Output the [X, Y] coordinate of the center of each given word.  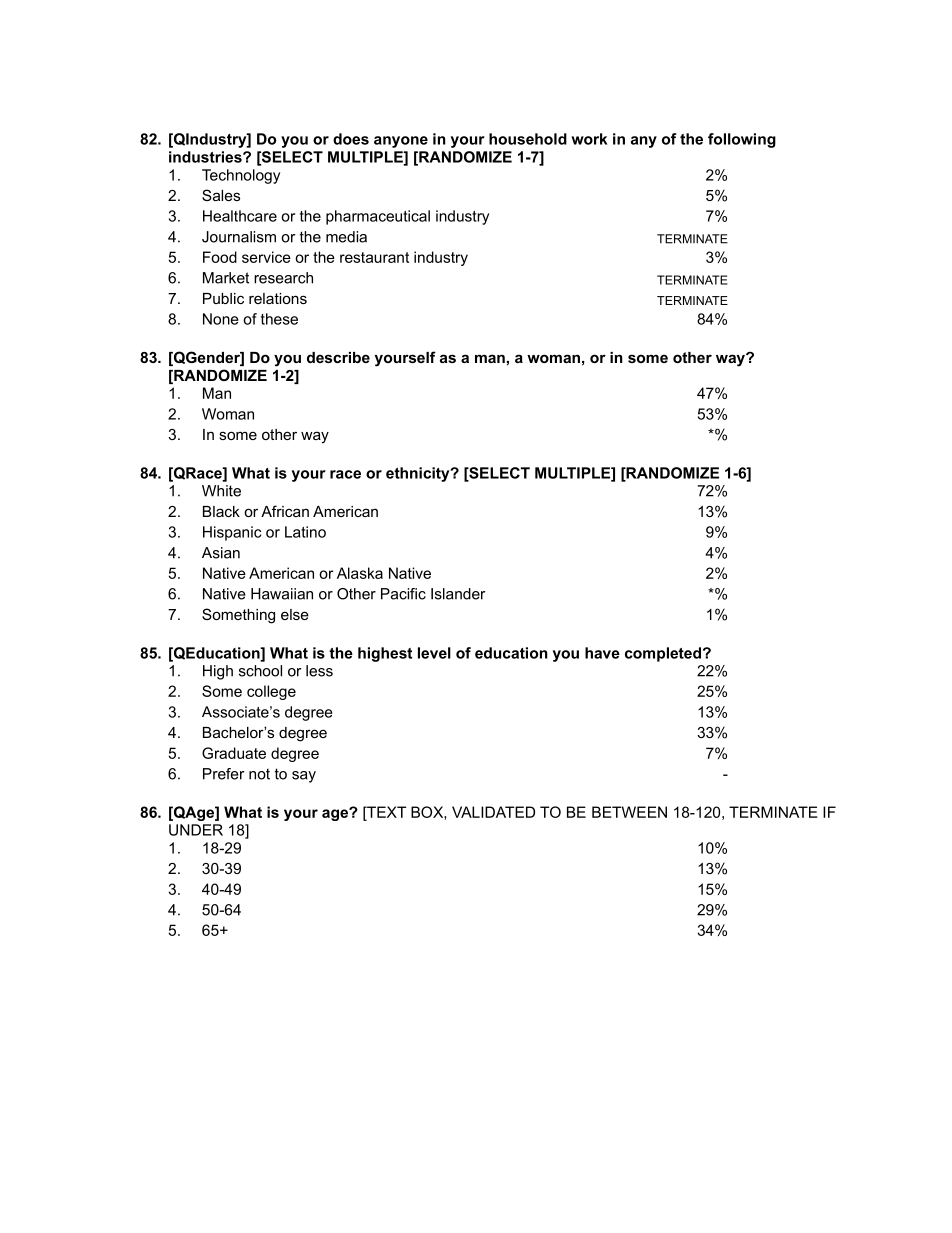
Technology [241, 176]
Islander [458, 594]
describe [338, 357]
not [259, 774]
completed [663, 654]
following [742, 140]
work [589, 139]
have [602, 653]
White [221, 491]
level [434, 653]
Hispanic [232, 533]
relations [278, 298]
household [528, 139]
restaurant [374, 257]
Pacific [403, 594]
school [260, 671]
